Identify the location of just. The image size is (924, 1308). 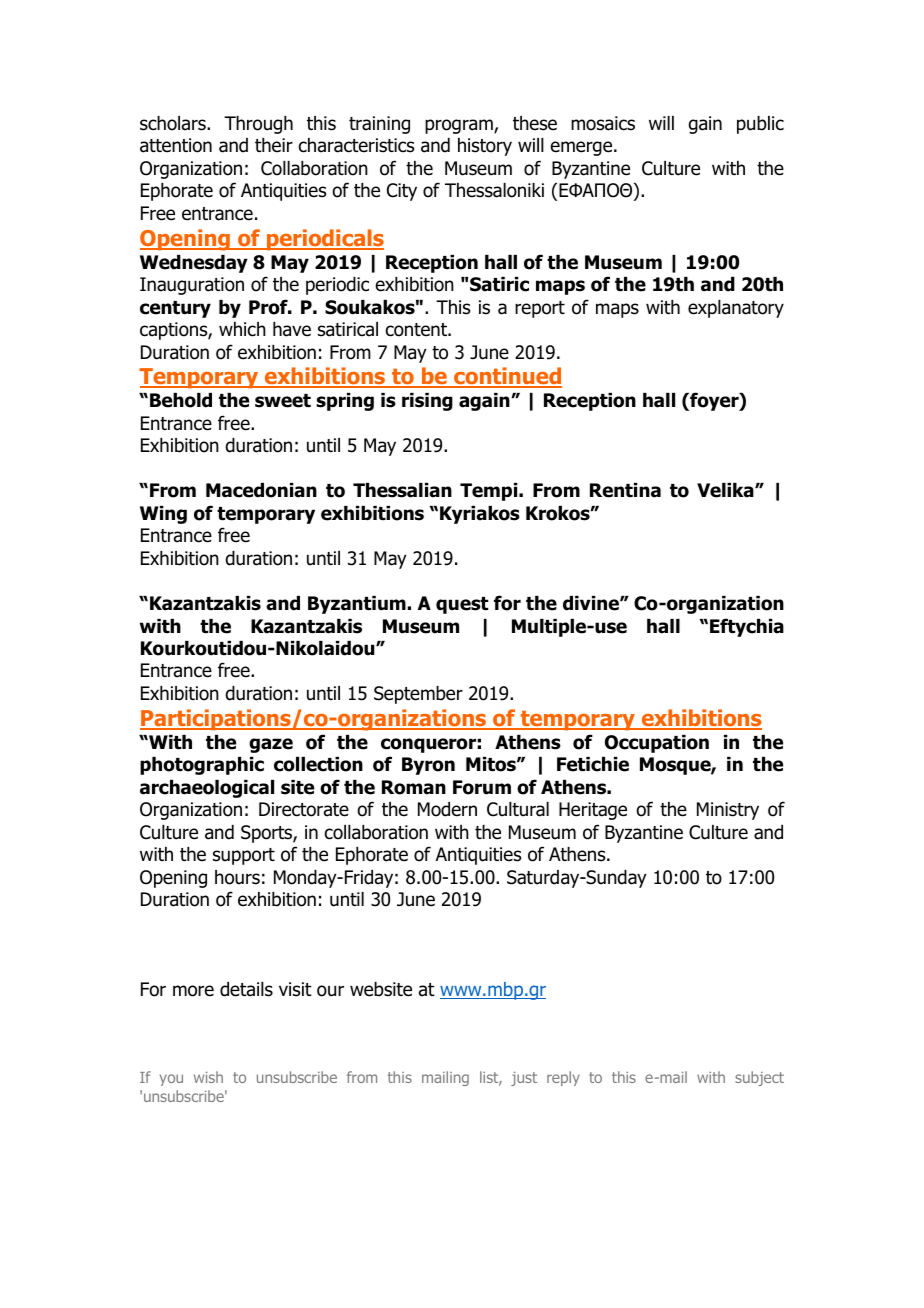
(524, 1079).
